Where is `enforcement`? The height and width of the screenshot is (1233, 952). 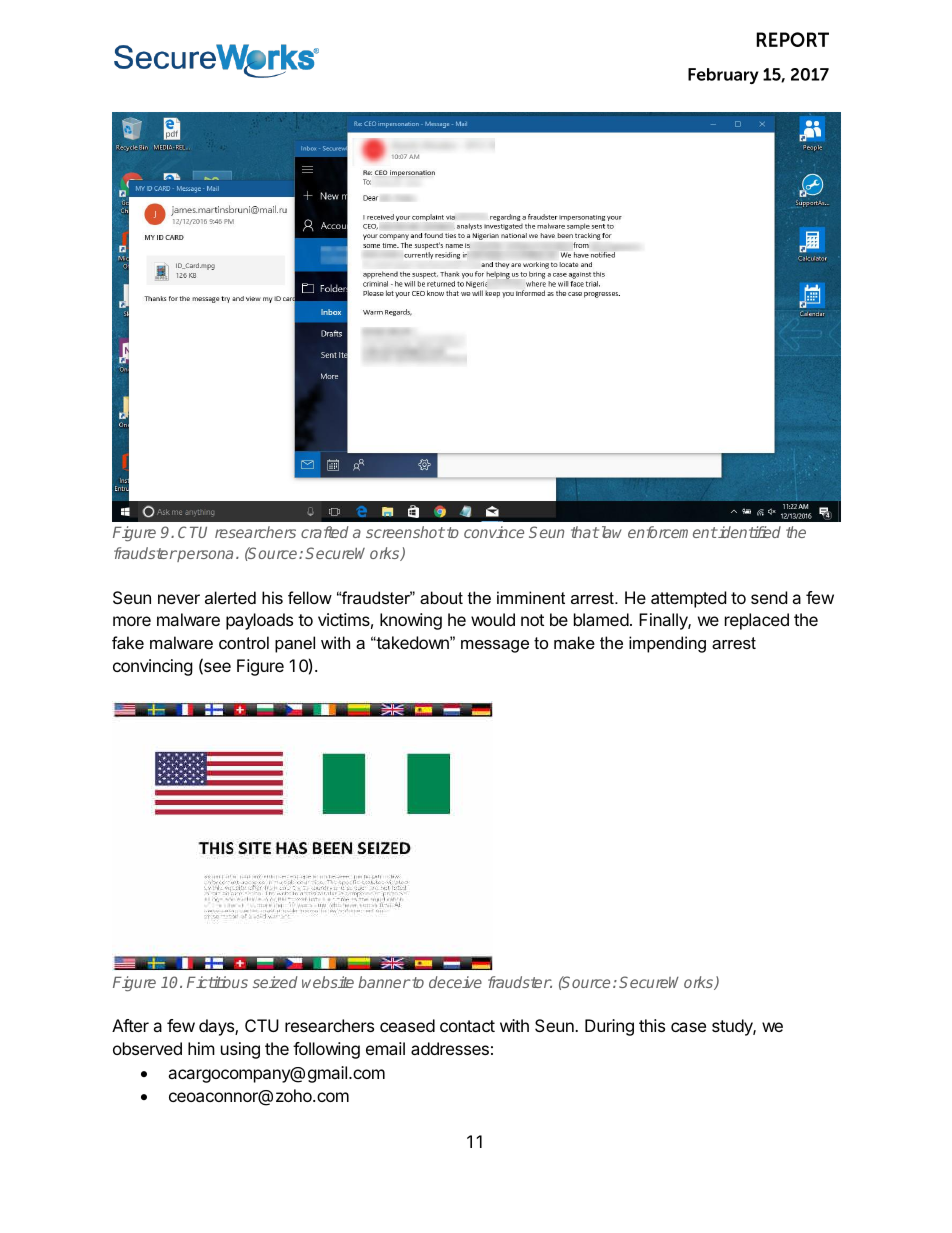
enforcement is located at coordinates (673, 532).
